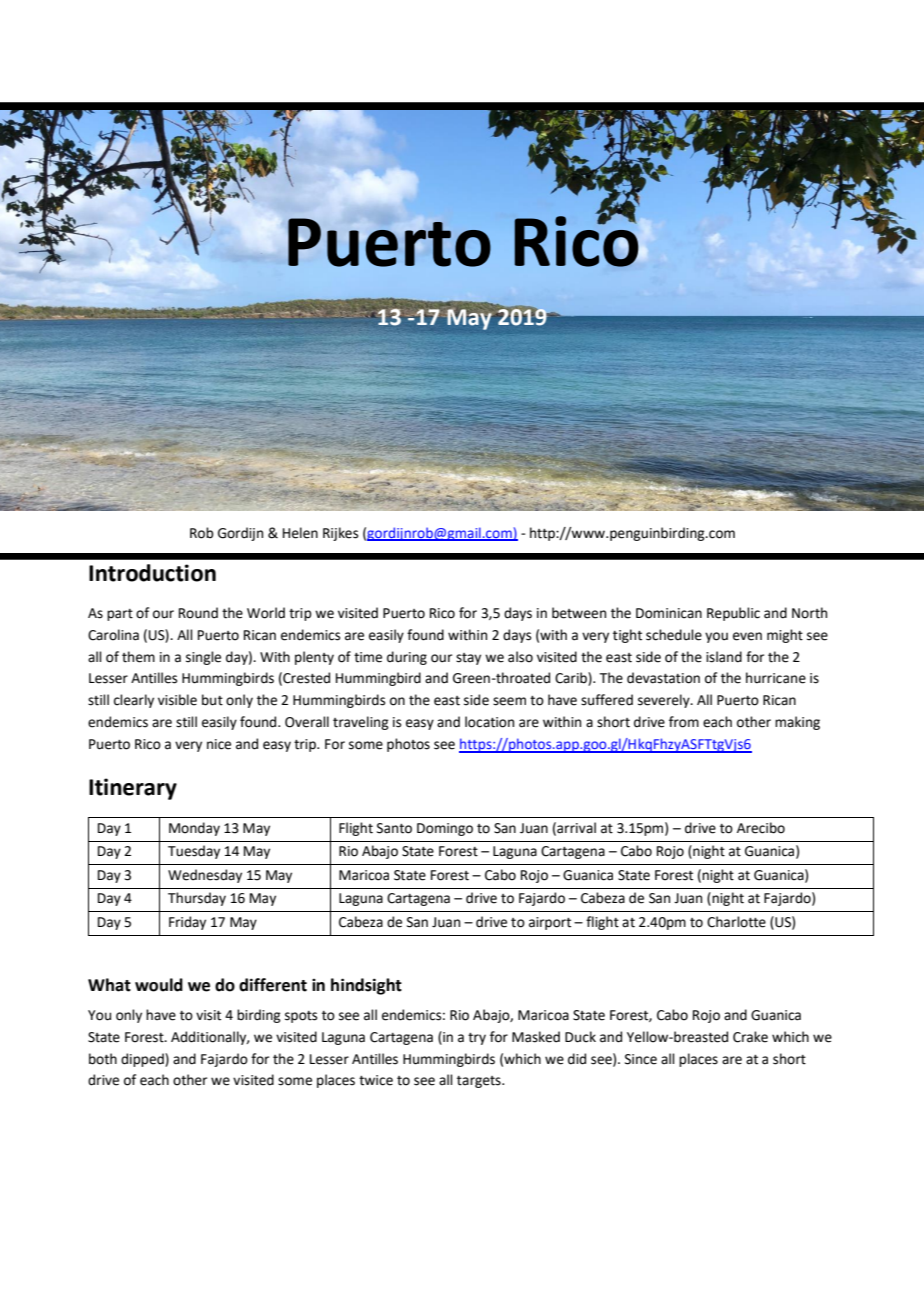 Image resolution: width=924 pixels, height=1308 pixels. Describe the element at coordinates (684, 722) in the page. I see `from` at that location.
